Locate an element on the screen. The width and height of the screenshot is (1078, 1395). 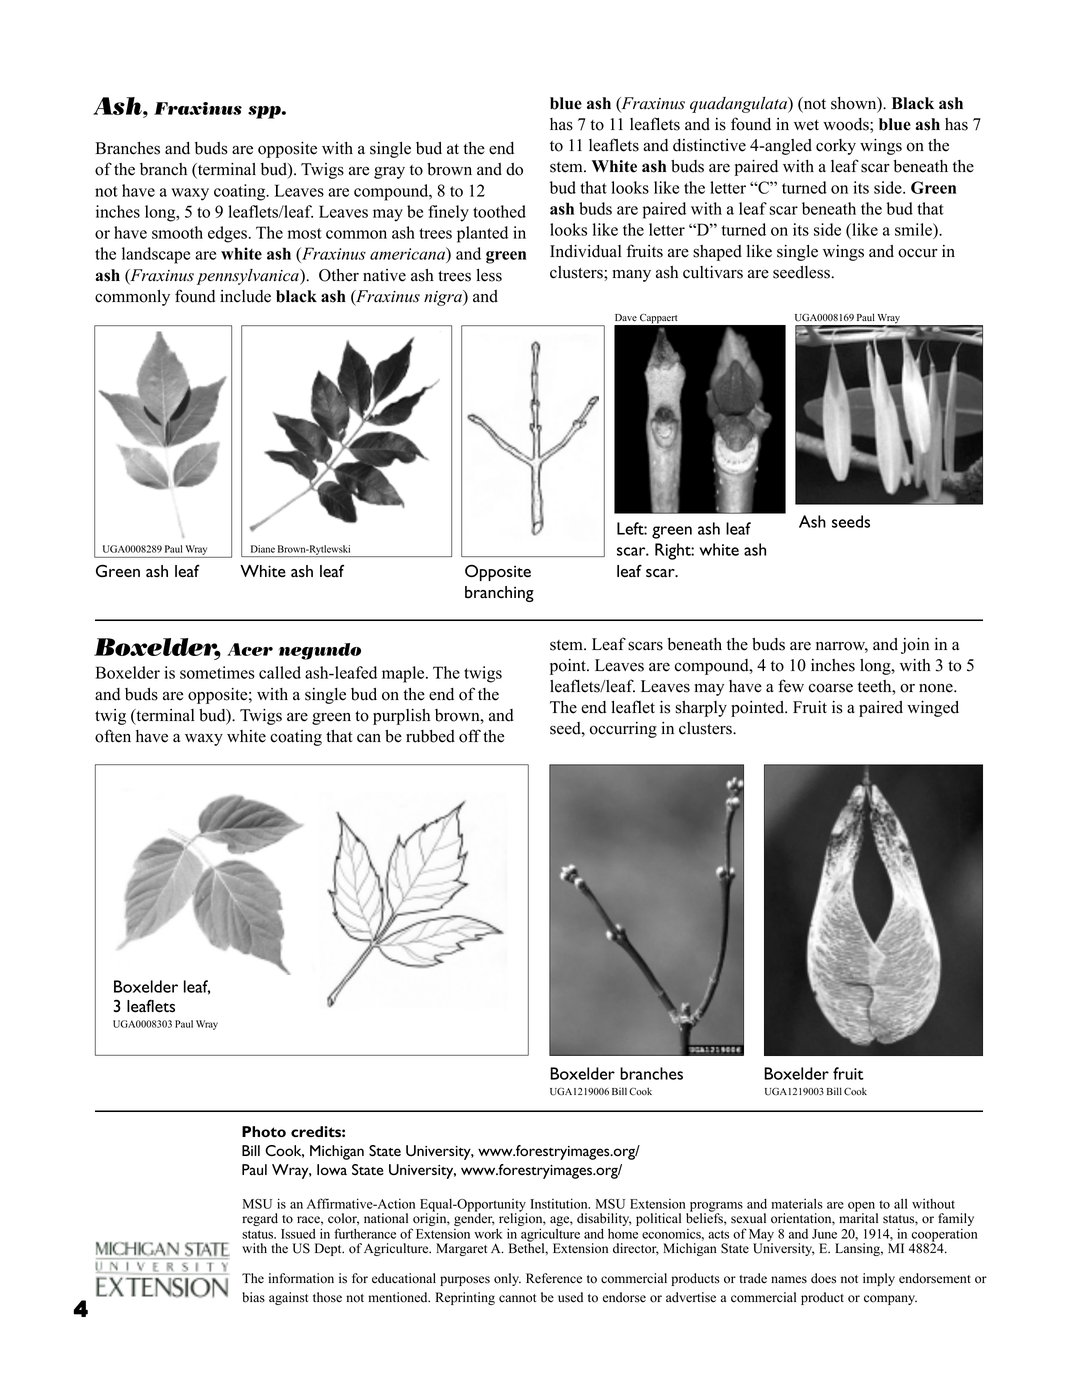
bias is located at coordinates (253, 1297).
